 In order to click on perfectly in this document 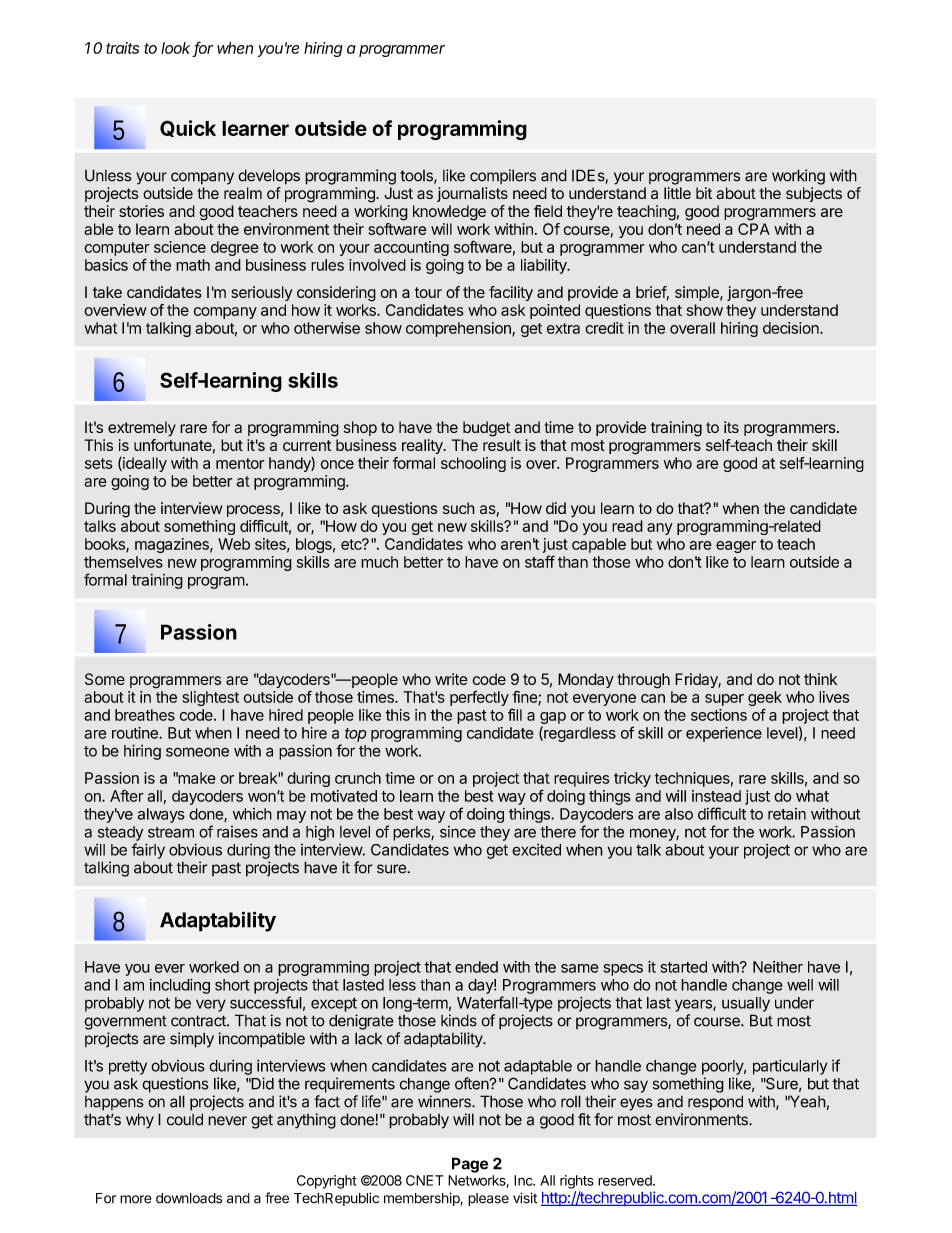, I will do `click(479, 698)`.
